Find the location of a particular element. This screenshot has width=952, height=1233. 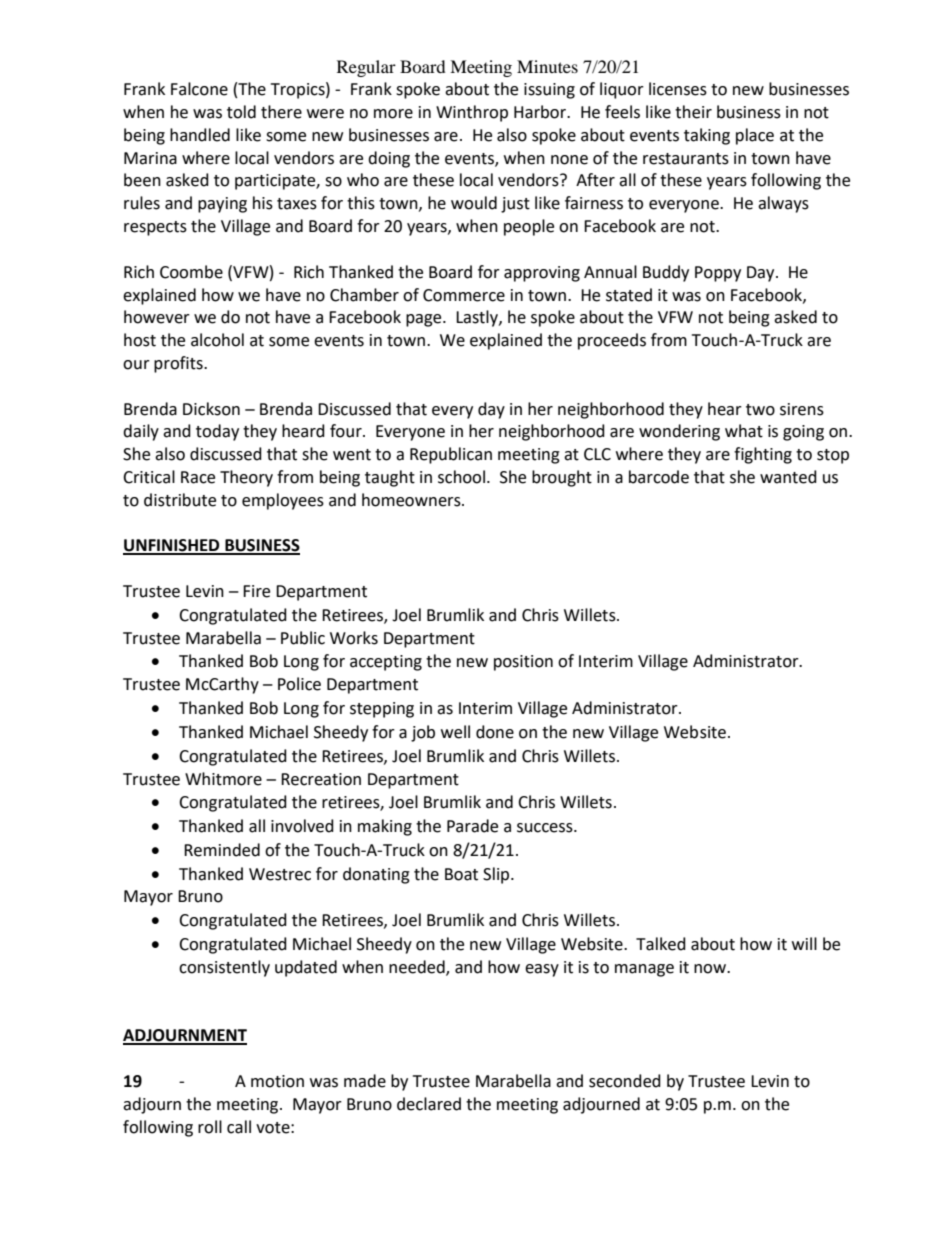

told is located at coordinates (241, 112).
